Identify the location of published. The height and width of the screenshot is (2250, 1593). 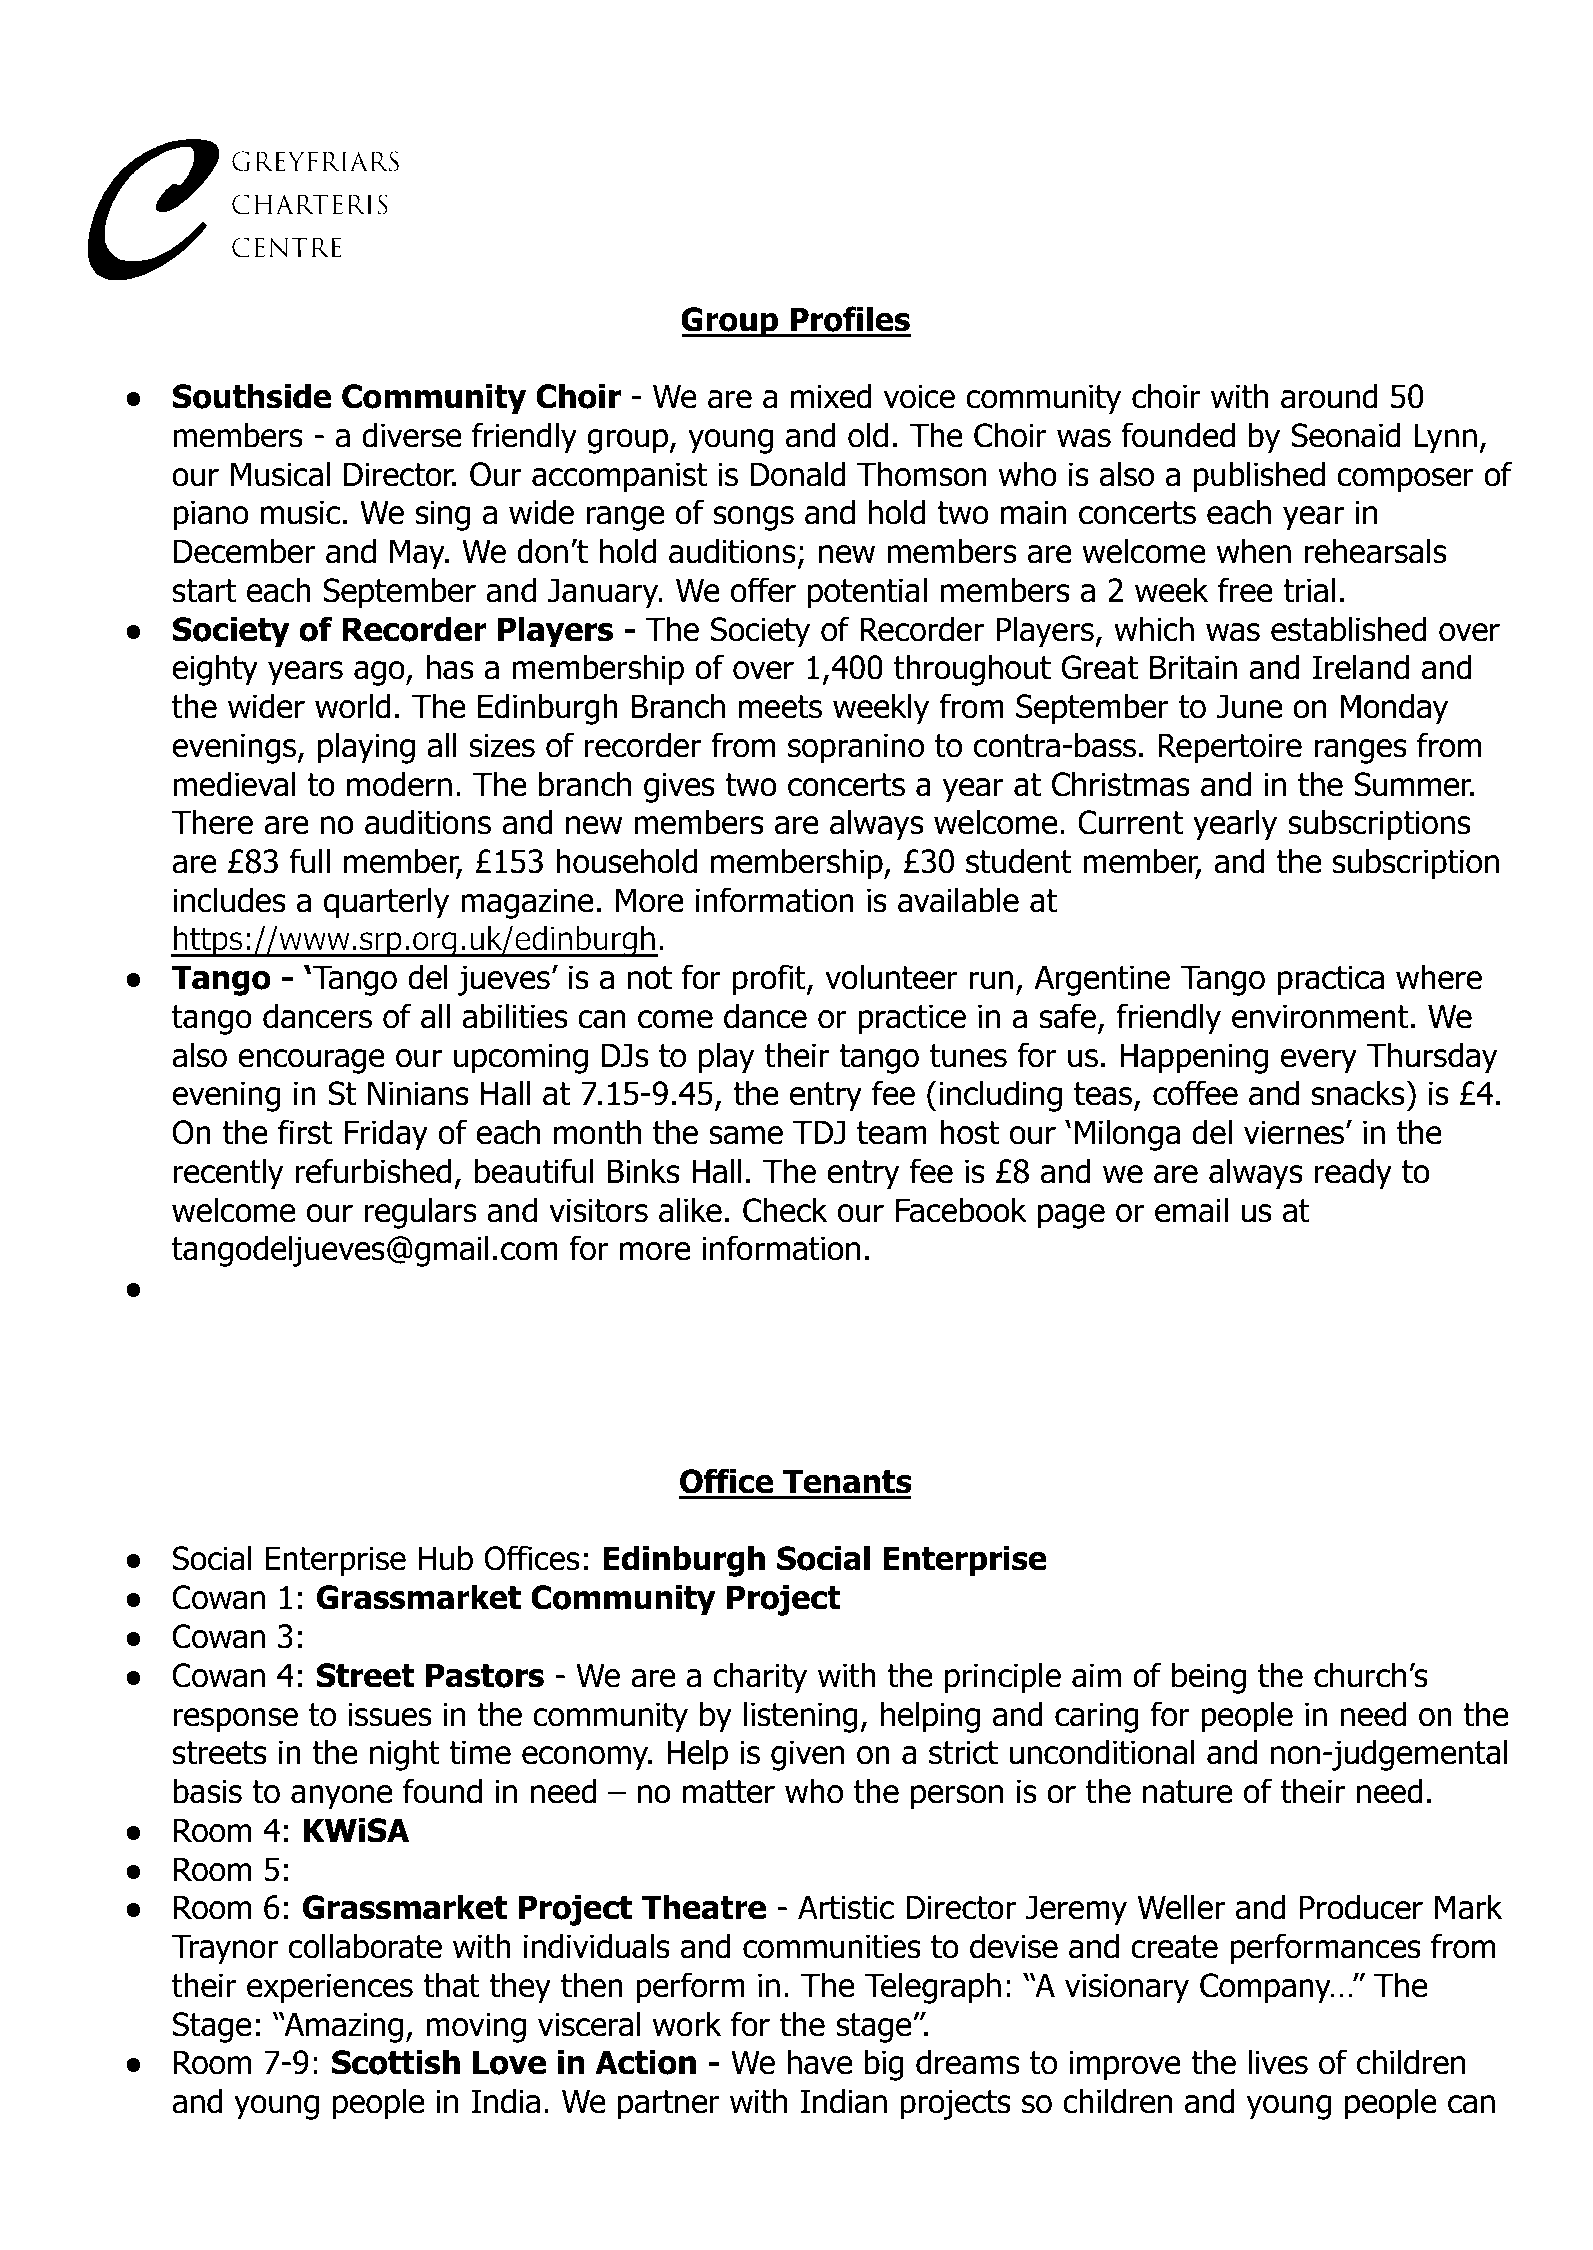
(1259, 477).
